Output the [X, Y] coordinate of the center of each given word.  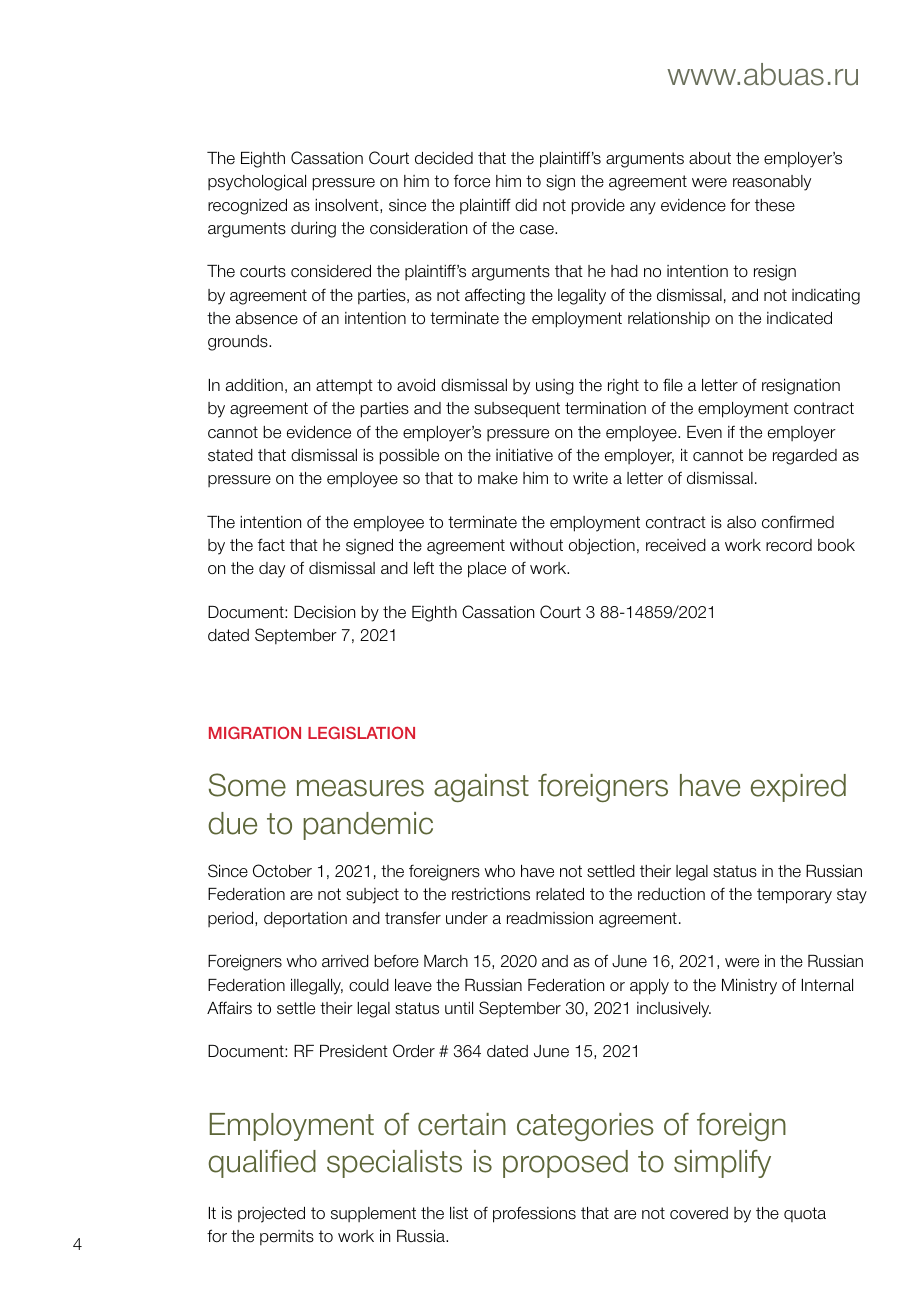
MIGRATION [255, 732]
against [481, 788]
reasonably [772, 183]
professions [534, 1214]
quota [805, 1214]
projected [271, 1215]
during [313, 229]
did [526, 205]
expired [798, 788]
